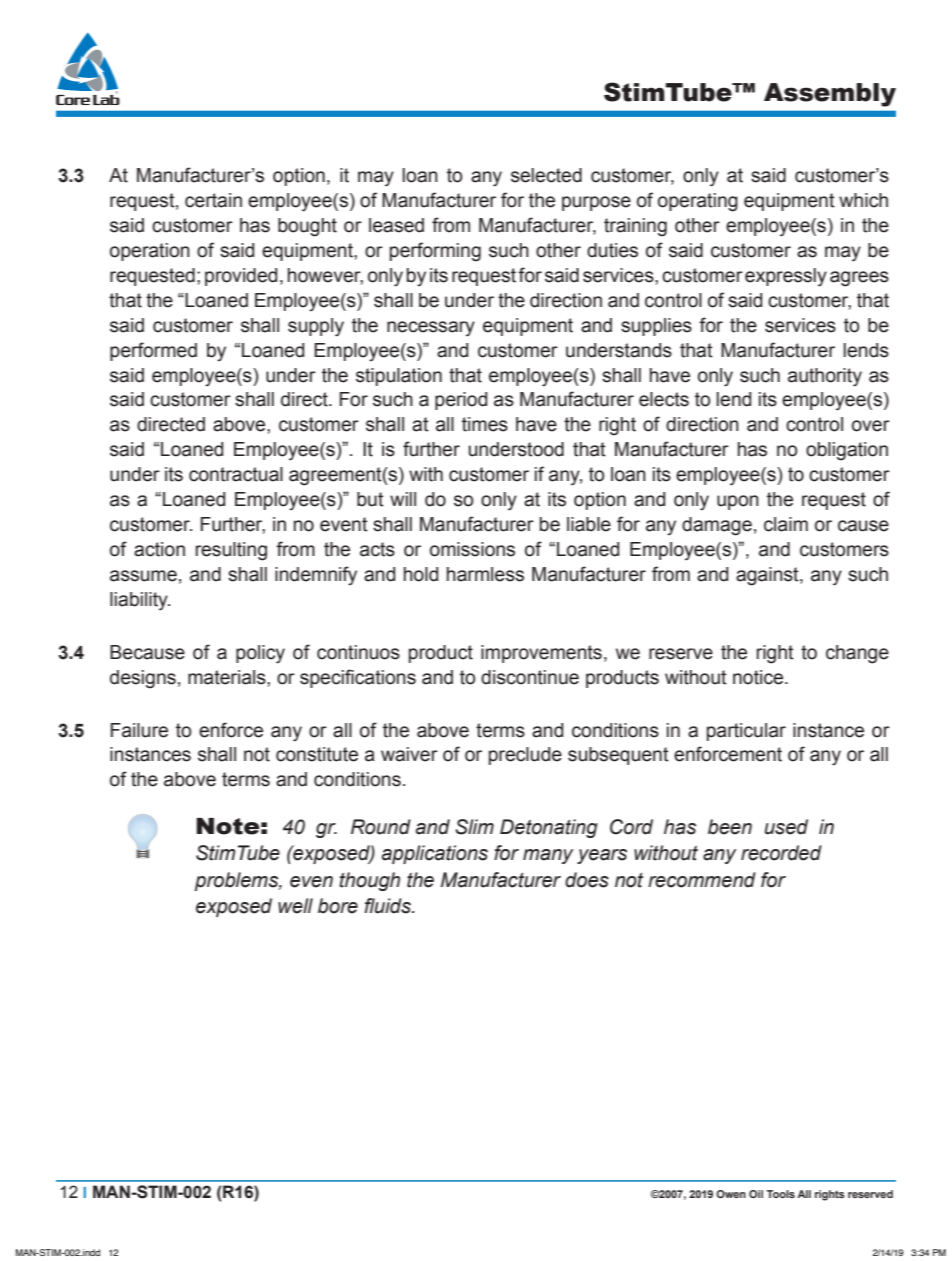 The image size is (952, 1261). I want to click on notice, so click(759, 677).
